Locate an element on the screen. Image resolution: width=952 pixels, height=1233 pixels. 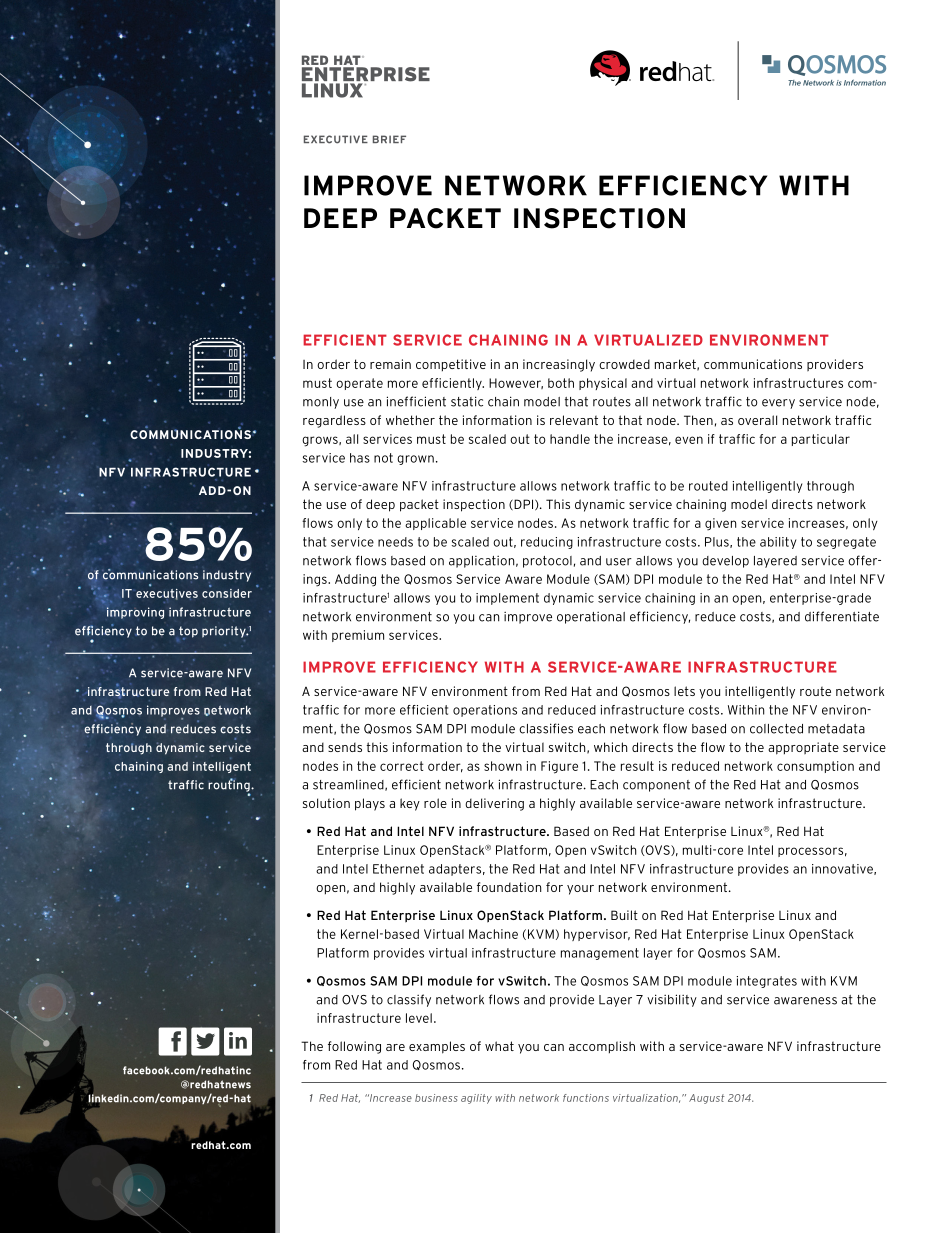
appropriate is located at coordinates (803, 748).
